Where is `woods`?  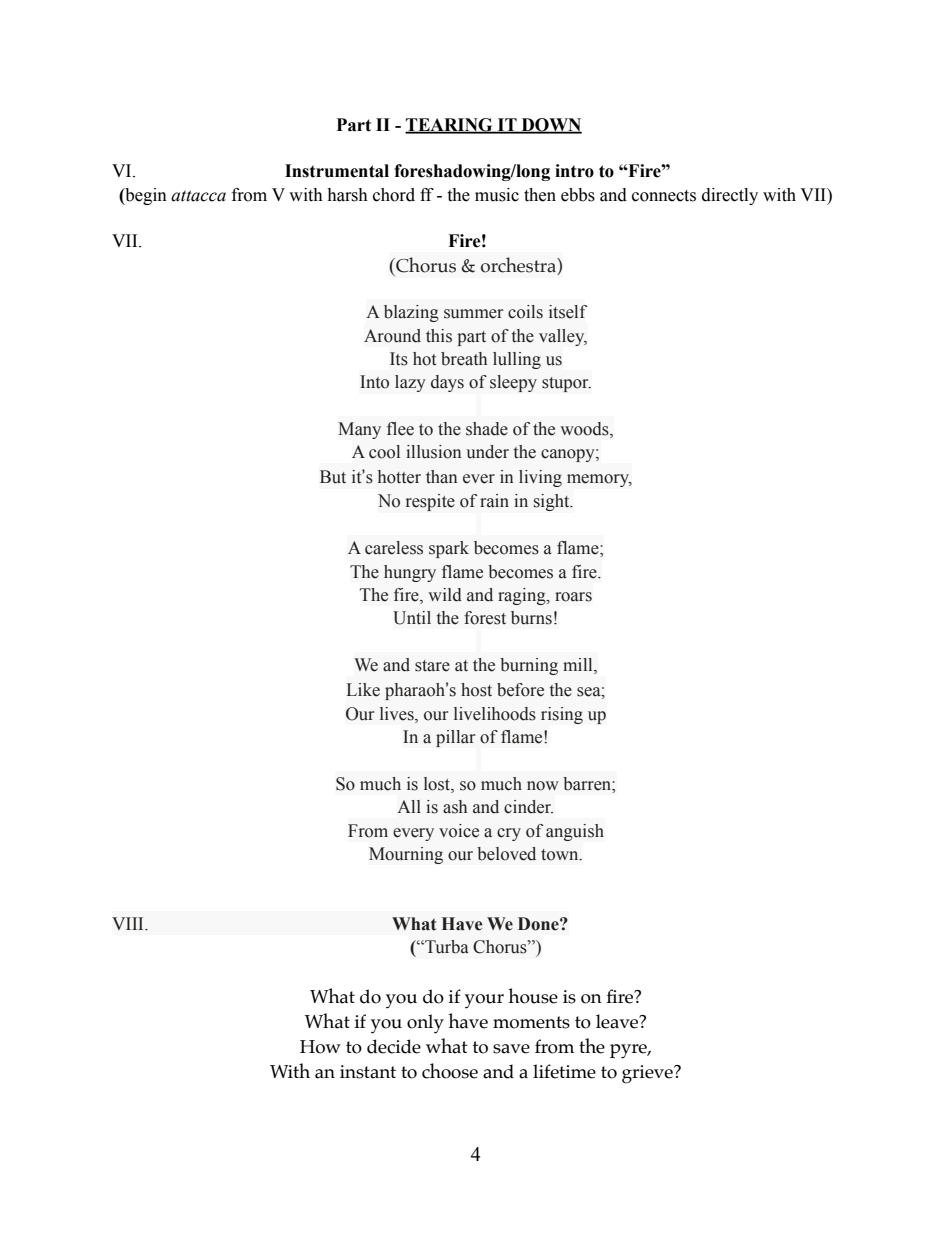
woods is located at coordinates (585, 430).
